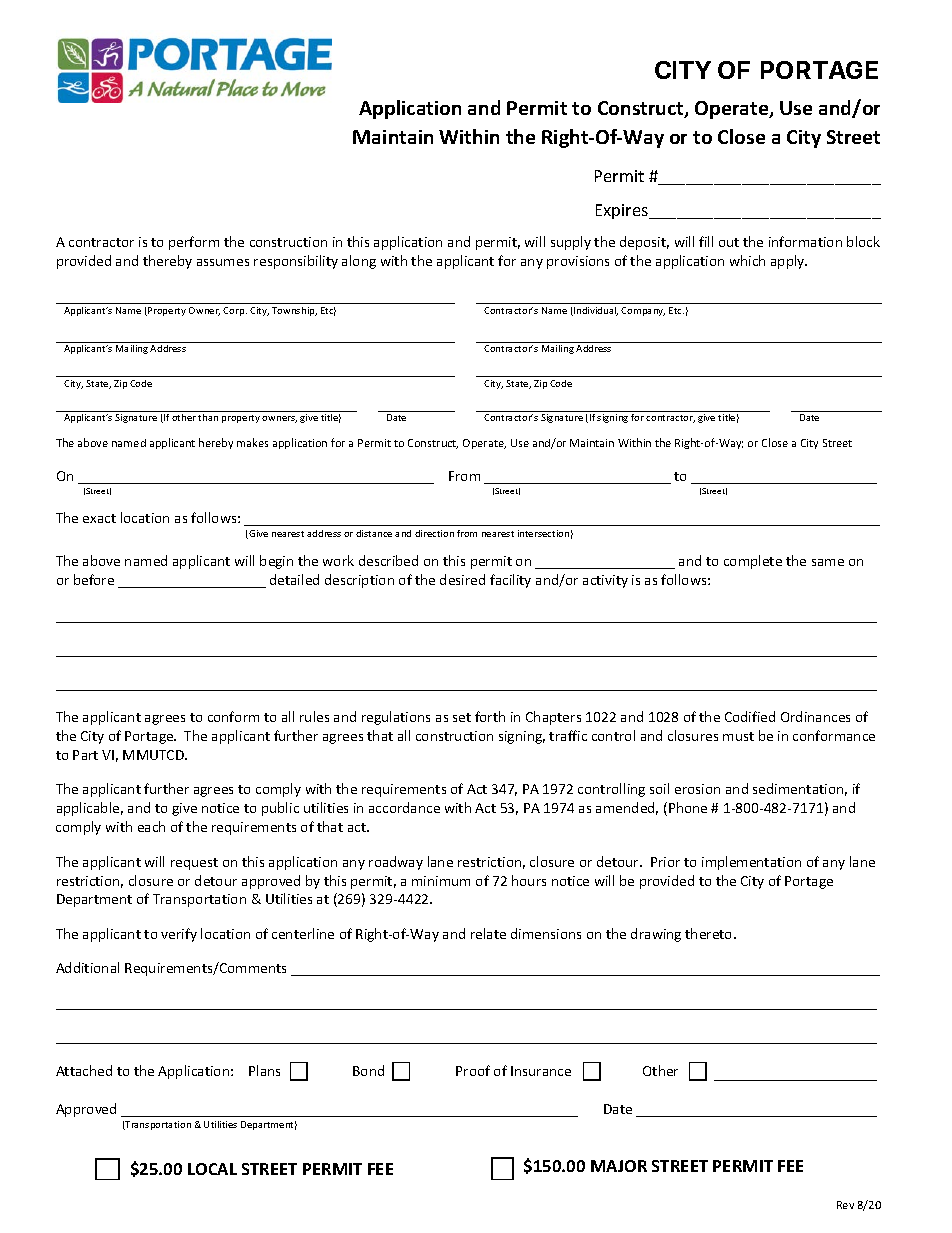  What do you see at coordinates (99, 518) in the page?
I see `exact` at bounding box center [99, 518].
